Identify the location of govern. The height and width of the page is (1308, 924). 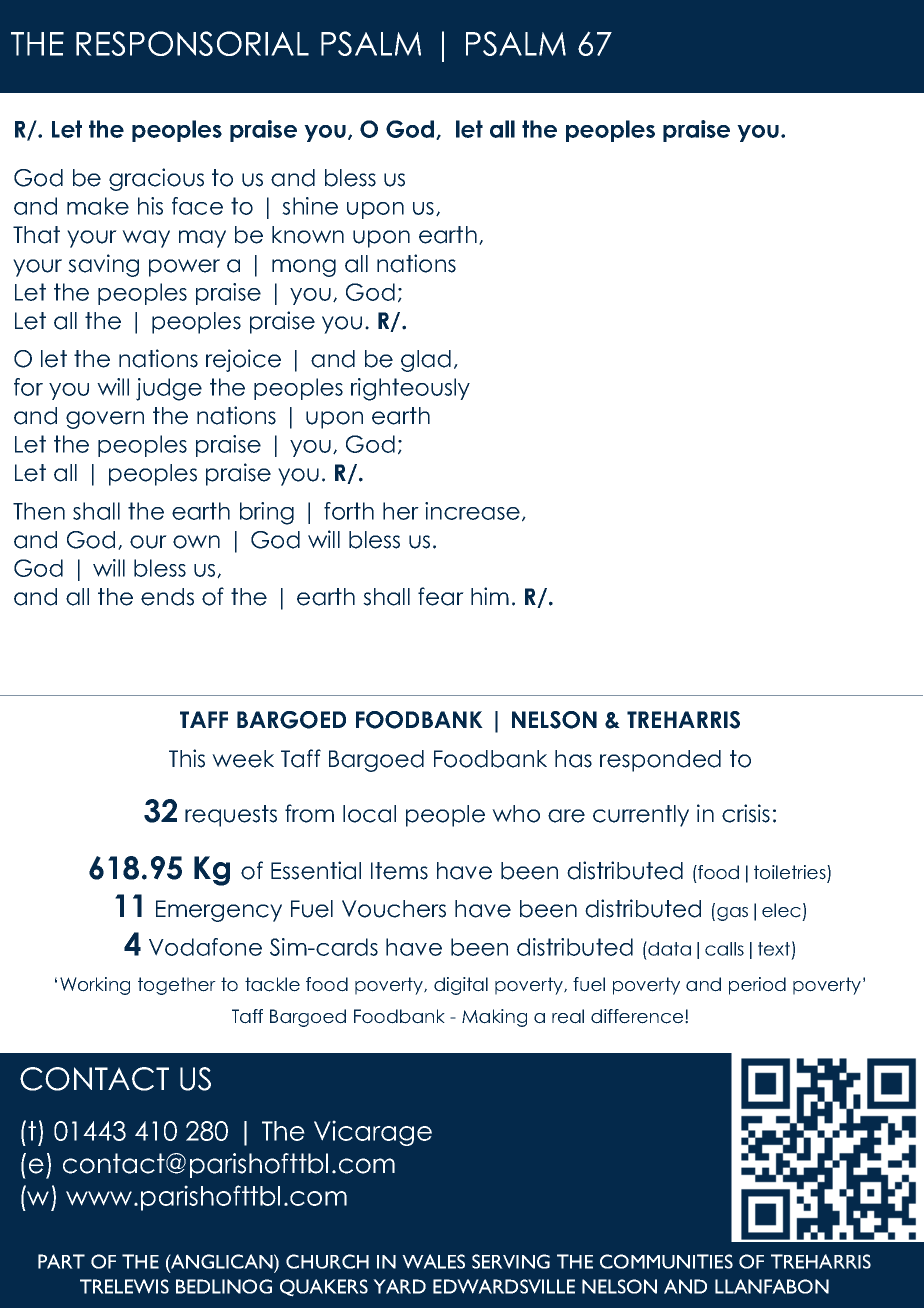
(105, 420).
